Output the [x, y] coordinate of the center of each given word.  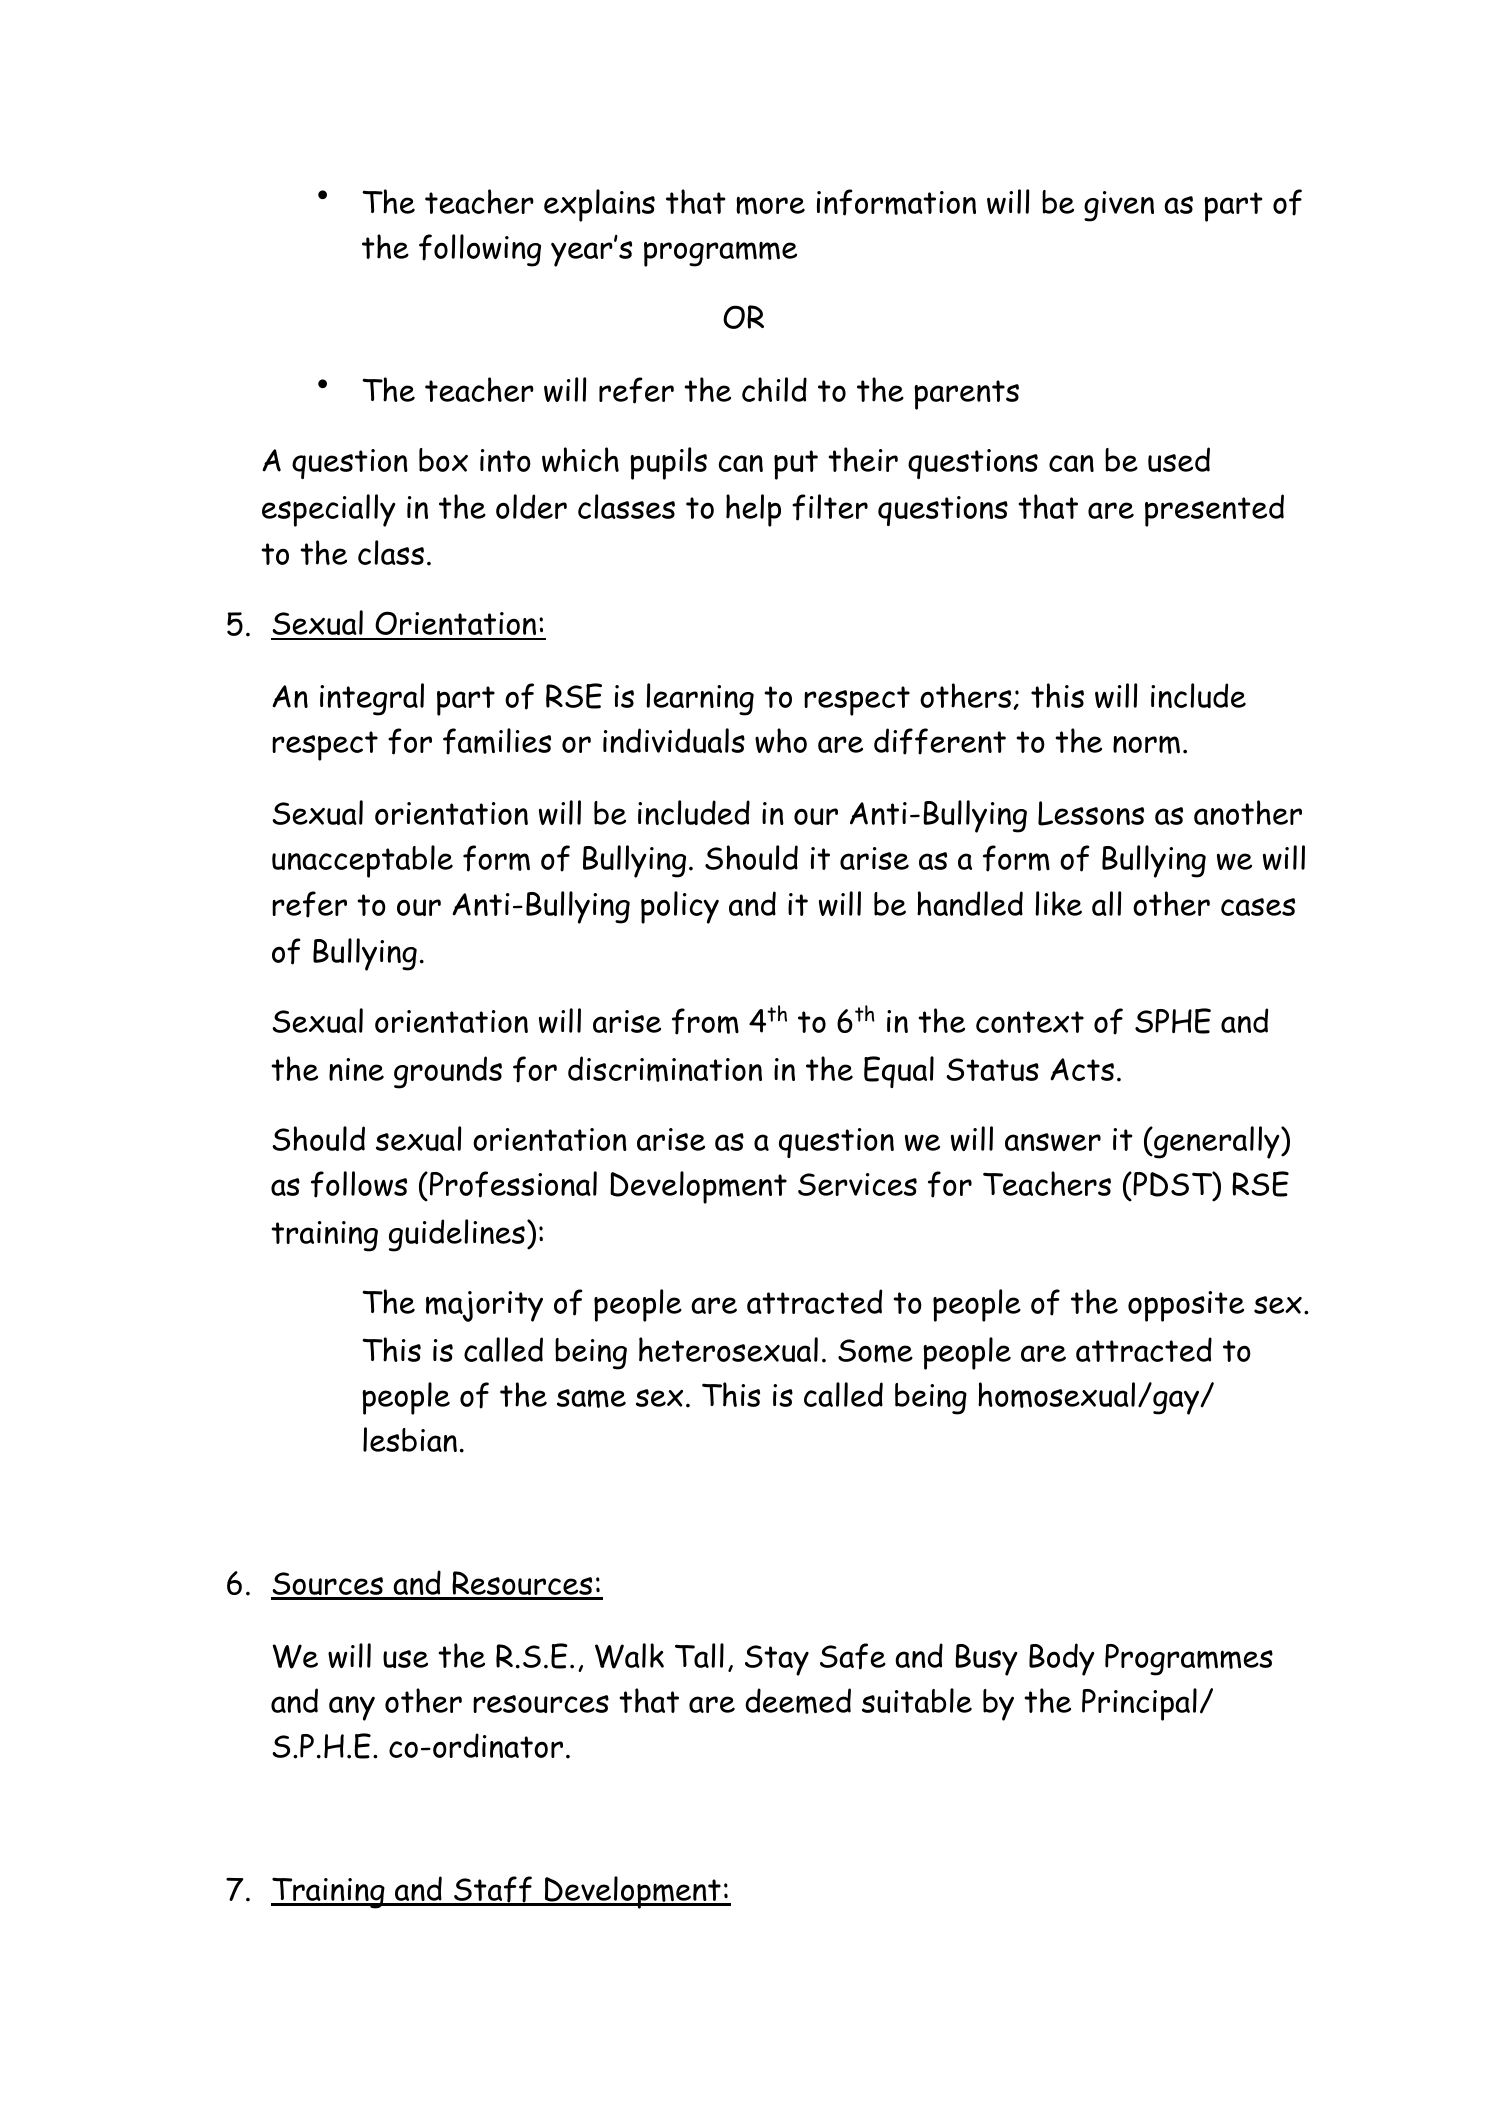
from [705, 1021]
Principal [1139, 1704]
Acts [1082, 1069]
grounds [448, 1072]
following [480, 250]
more [770, 205]
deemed [798, 1701]
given [1119, 206]
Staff [493, 1890]
